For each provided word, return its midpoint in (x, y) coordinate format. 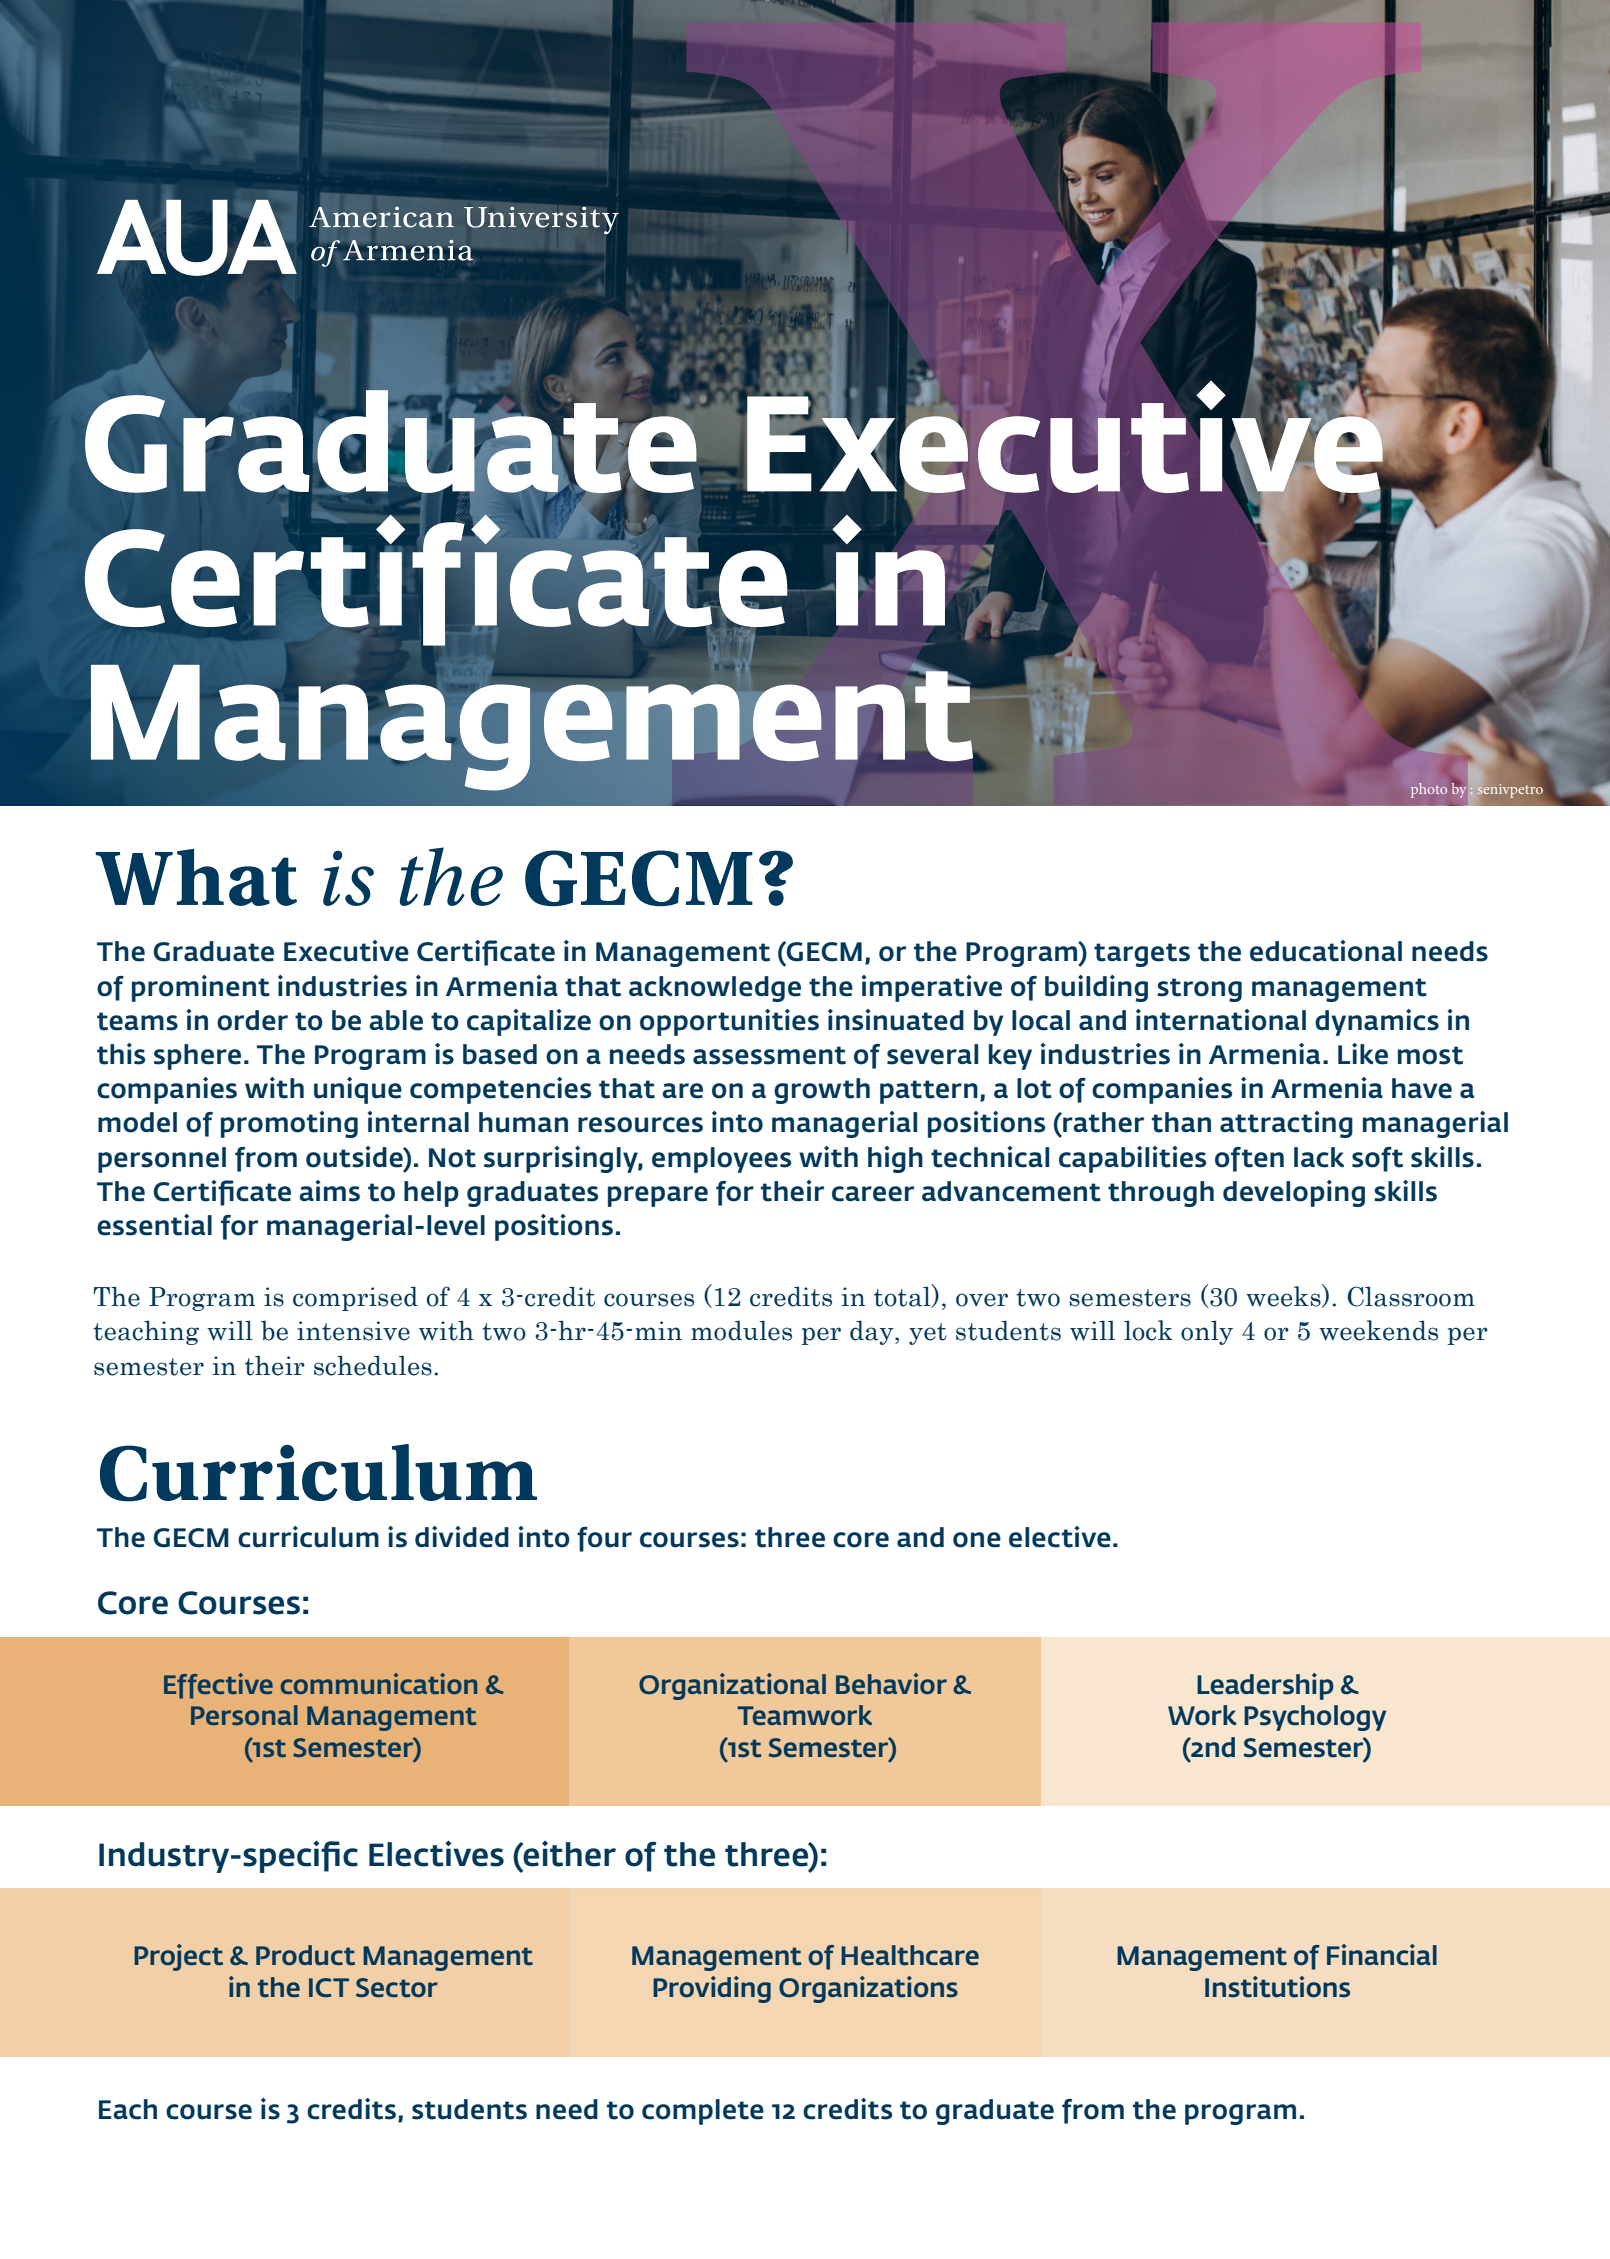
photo (1429, 790)
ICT (329, 1988)
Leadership (1265, 1686)
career (873, 1194)
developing (1294, 1193)
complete (703, 2112)
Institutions (1277, 1987)
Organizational (732, 1686)
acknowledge (715, 989)
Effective (218, 1686)
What (196, 877)
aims (329, 1191)
